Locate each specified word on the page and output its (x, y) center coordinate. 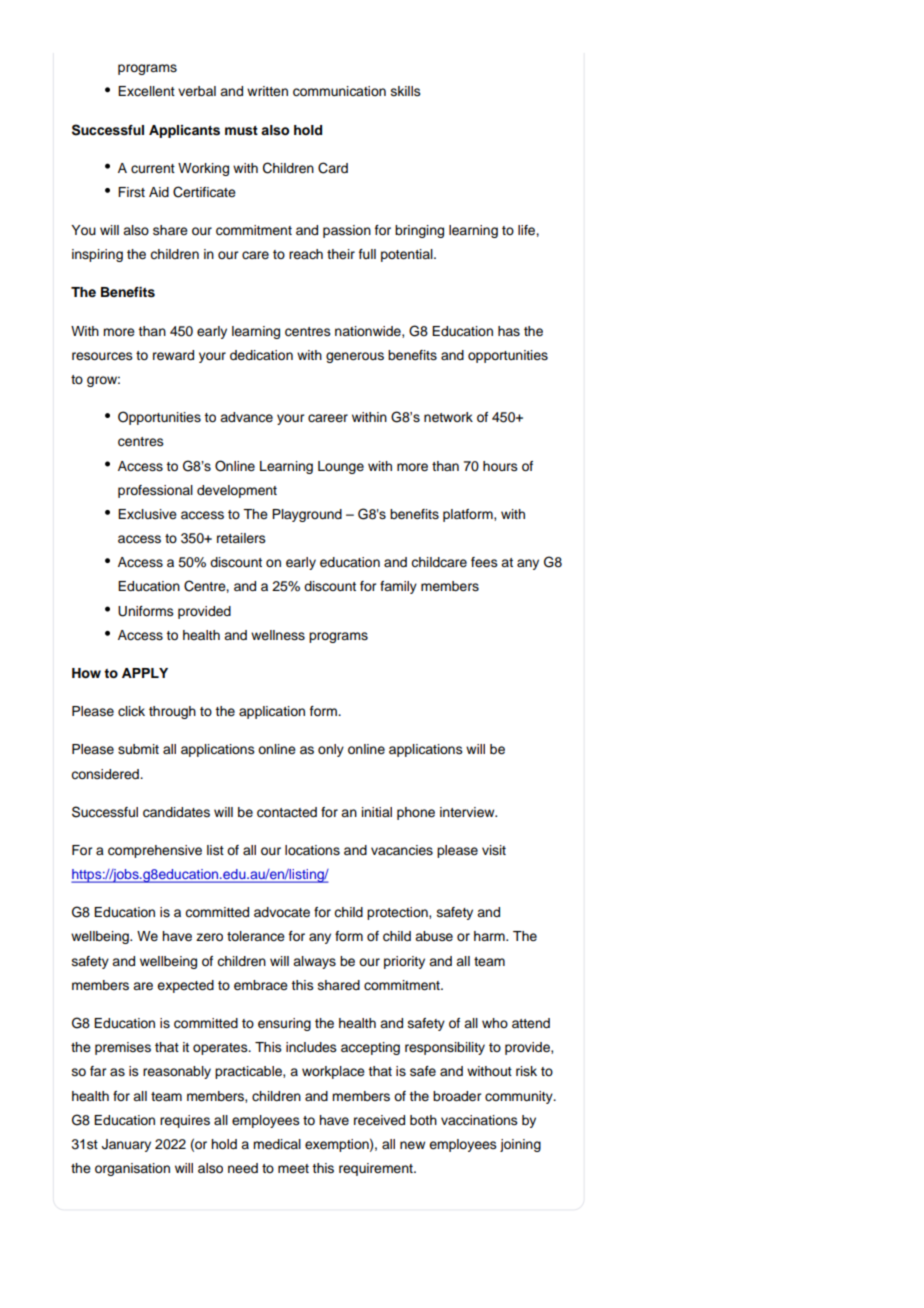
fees (484, 562)
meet (293, 1168)
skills (406, 91)
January (126, 1145)
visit (494, 850)
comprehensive (155, 851)
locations (312, 850)
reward (173, 355)
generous (355, 357)
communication (339, 91)
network (448, 417)
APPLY (145, 673)
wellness (278, 635)
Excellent (146, 91)
